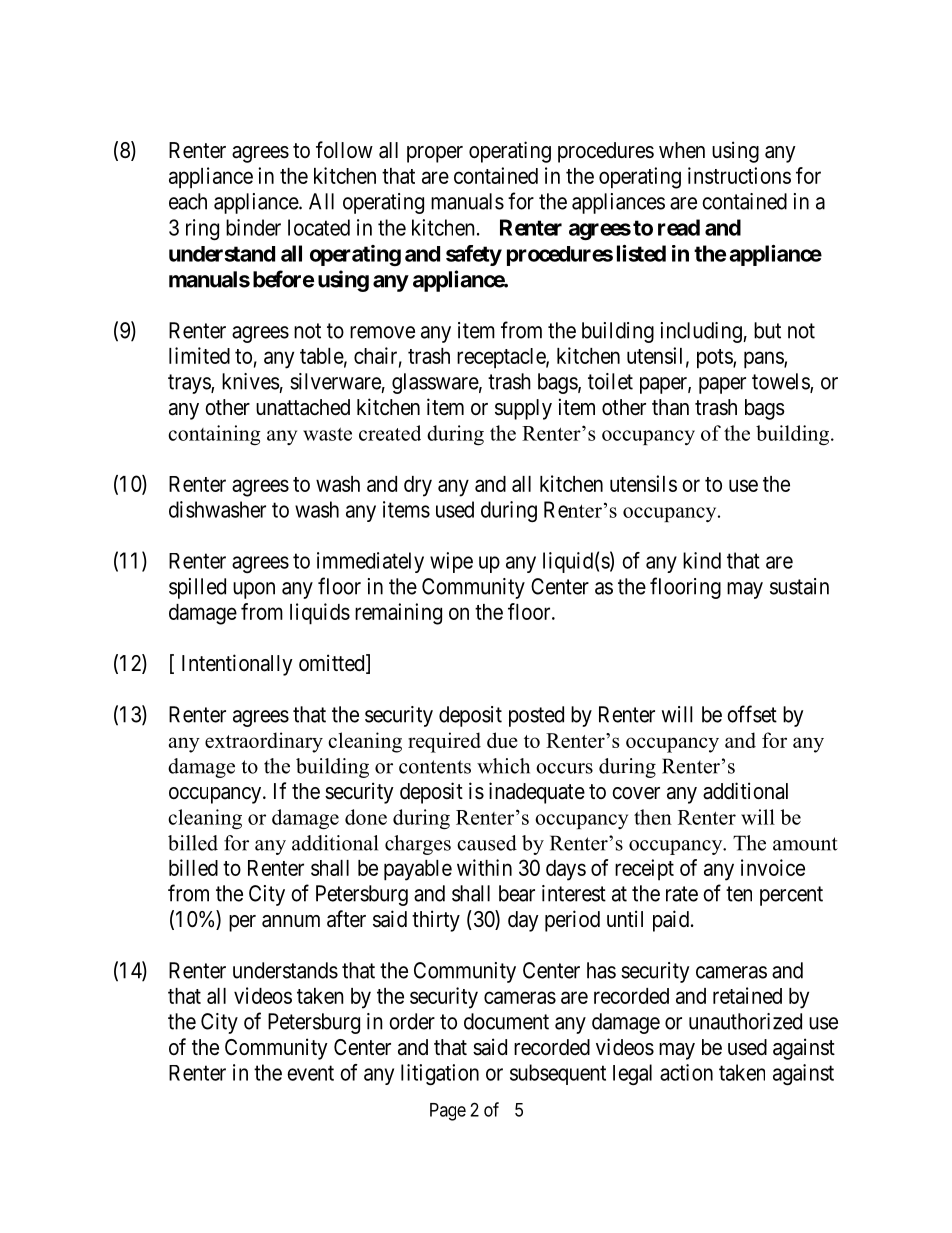  I want to click on sustain, so click(799, 586).
